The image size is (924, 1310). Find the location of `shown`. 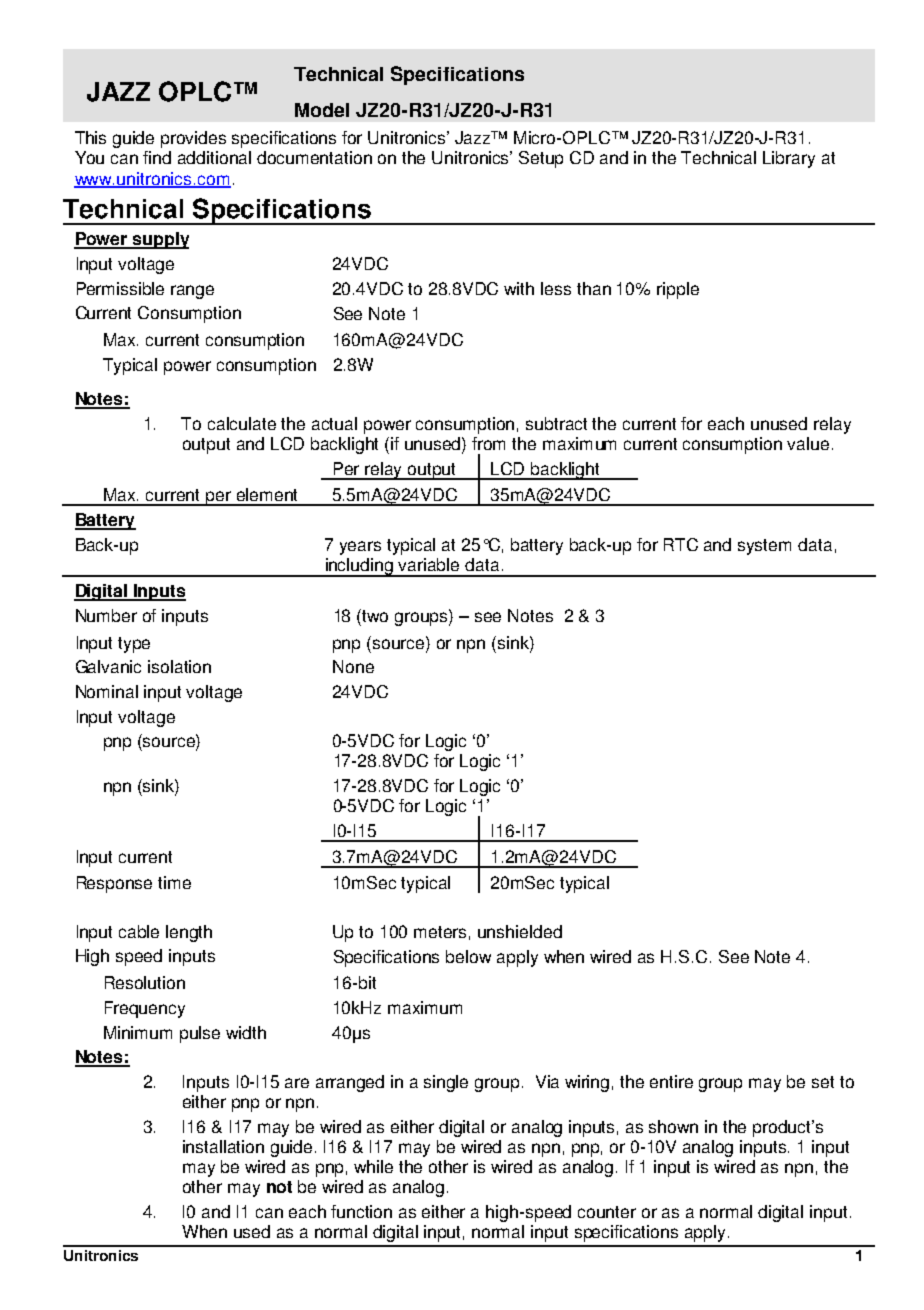

shown is located at coordinates (673, 1126).
